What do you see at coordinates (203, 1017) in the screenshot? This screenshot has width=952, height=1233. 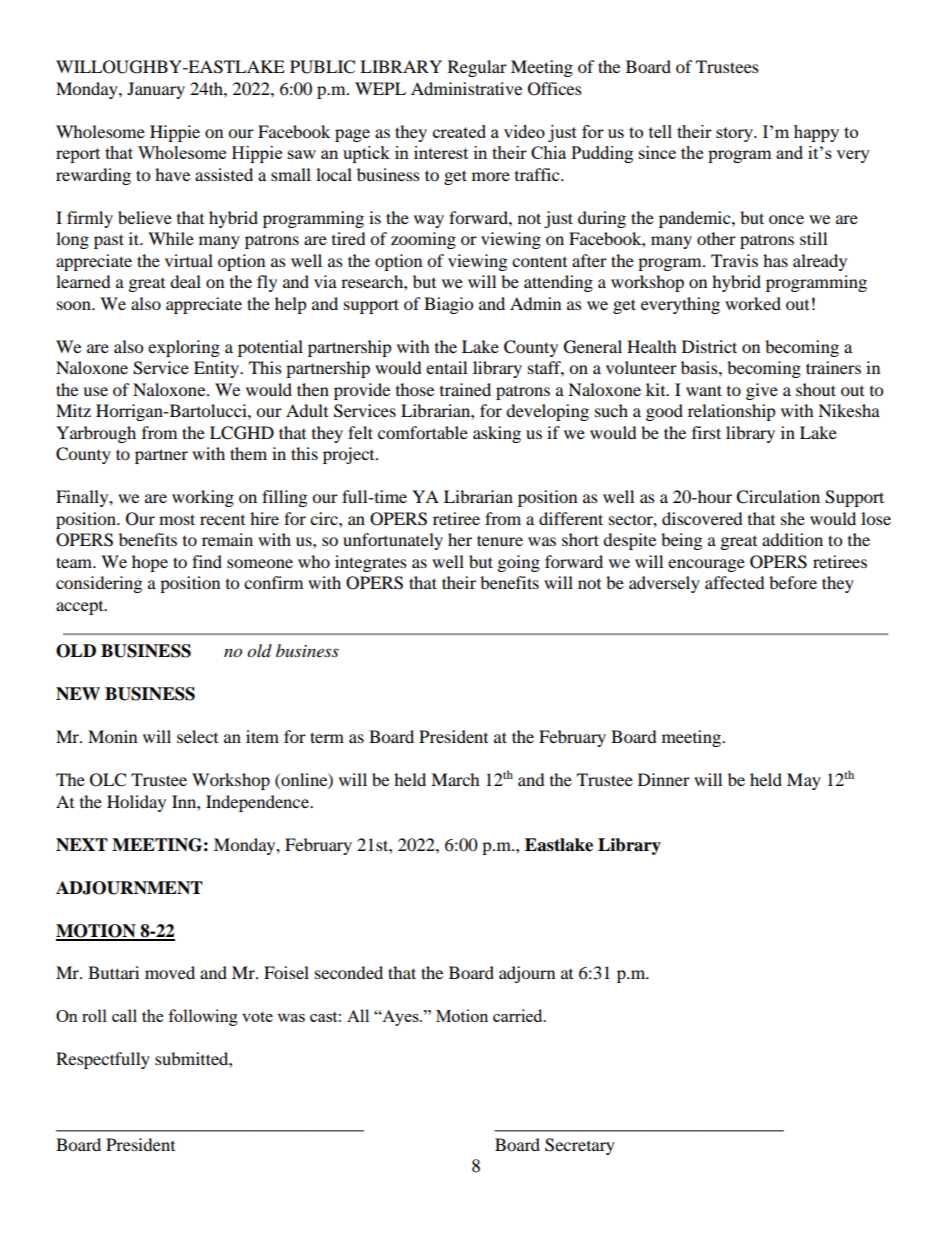 I see `following` at bounding box center [203, 1017].
